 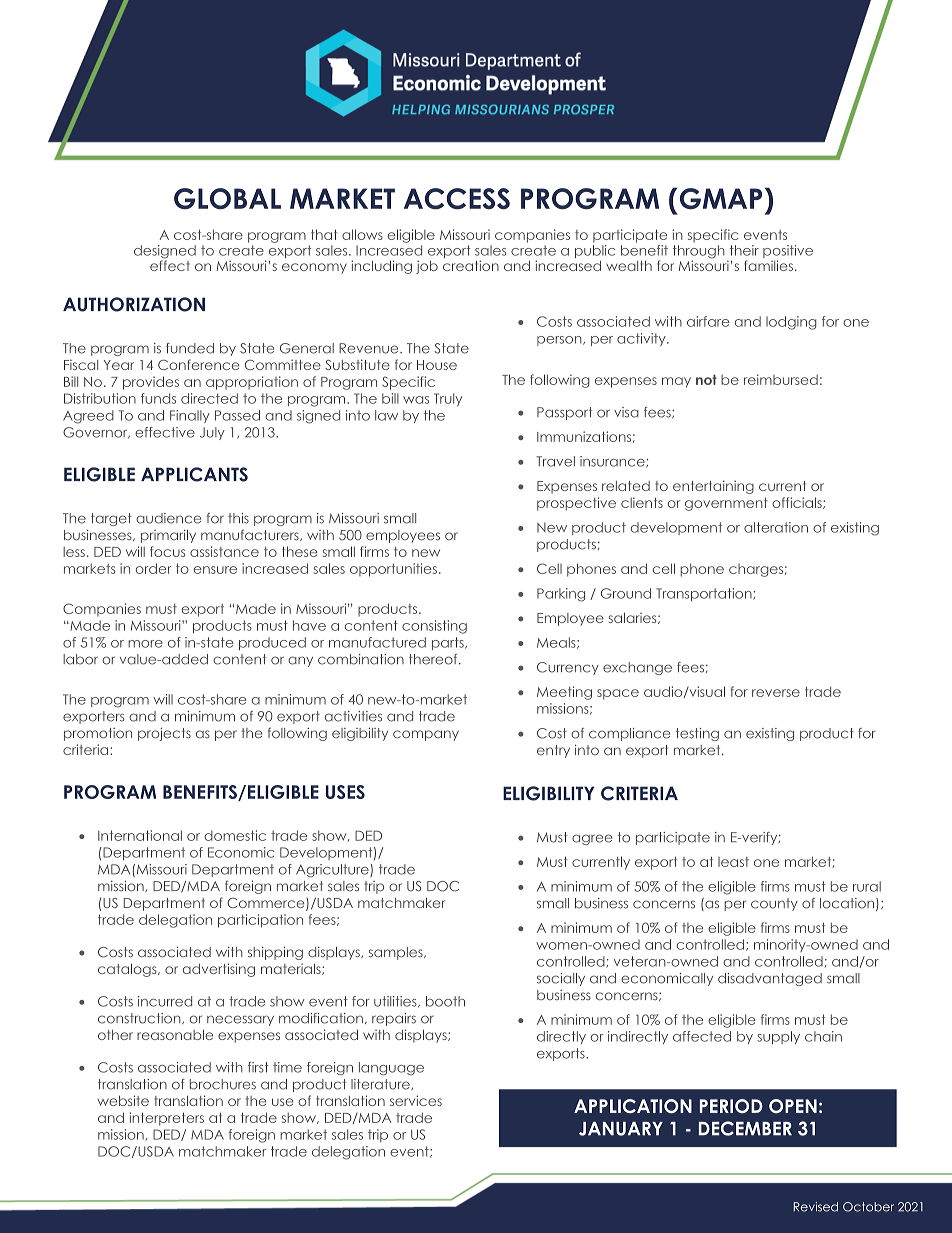 What do you see at coordinates (788, 253) in the screenshot?
I see `positive` at bounding box center [788, 253].
